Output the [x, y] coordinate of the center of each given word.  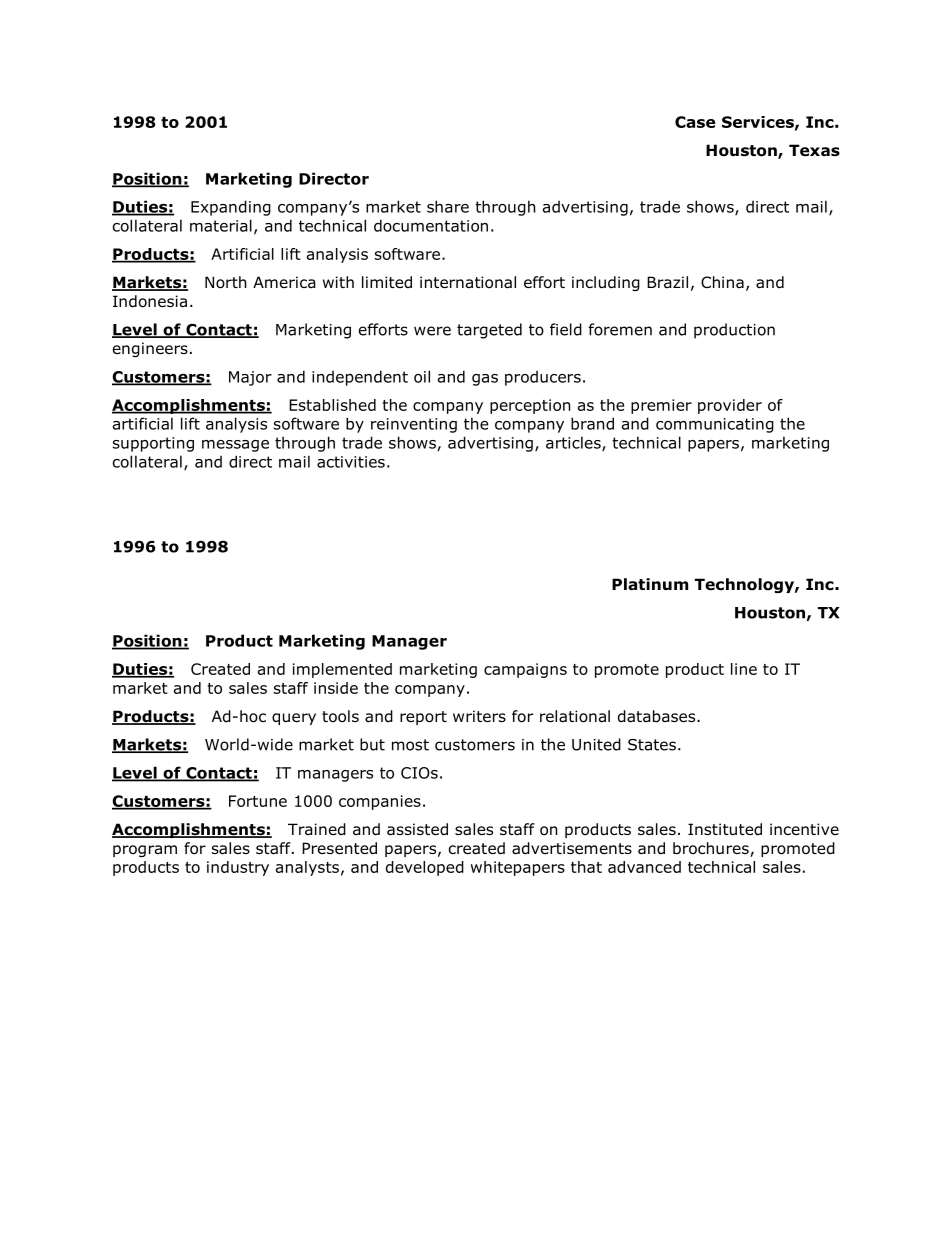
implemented [342, 670]
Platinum [650, 584]
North [226, 282]
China [722, 282]
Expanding [231, 208]
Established [332, 405]
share [448, 206]
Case [695, 122]
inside [336, 688]
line [744, 669]
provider [730, 406]
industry [238, 868]
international [468, 282]
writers [479, 716]
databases [658, 716]
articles [574, 443]
